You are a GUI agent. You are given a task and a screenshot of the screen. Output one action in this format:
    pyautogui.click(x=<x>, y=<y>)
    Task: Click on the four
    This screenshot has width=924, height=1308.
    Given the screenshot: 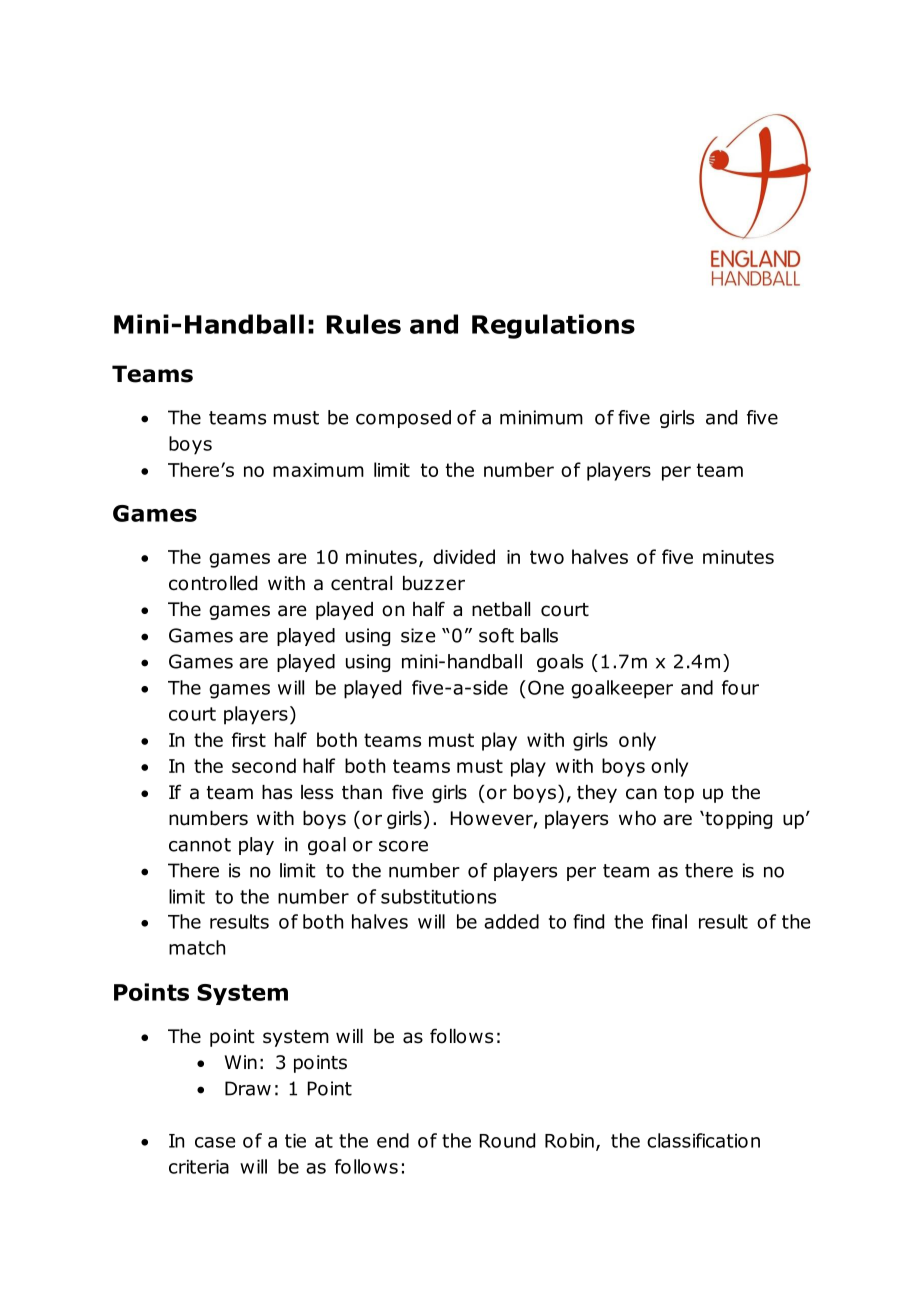 What is the action you would take?
    pyautogui.click(x=740, y=687)
